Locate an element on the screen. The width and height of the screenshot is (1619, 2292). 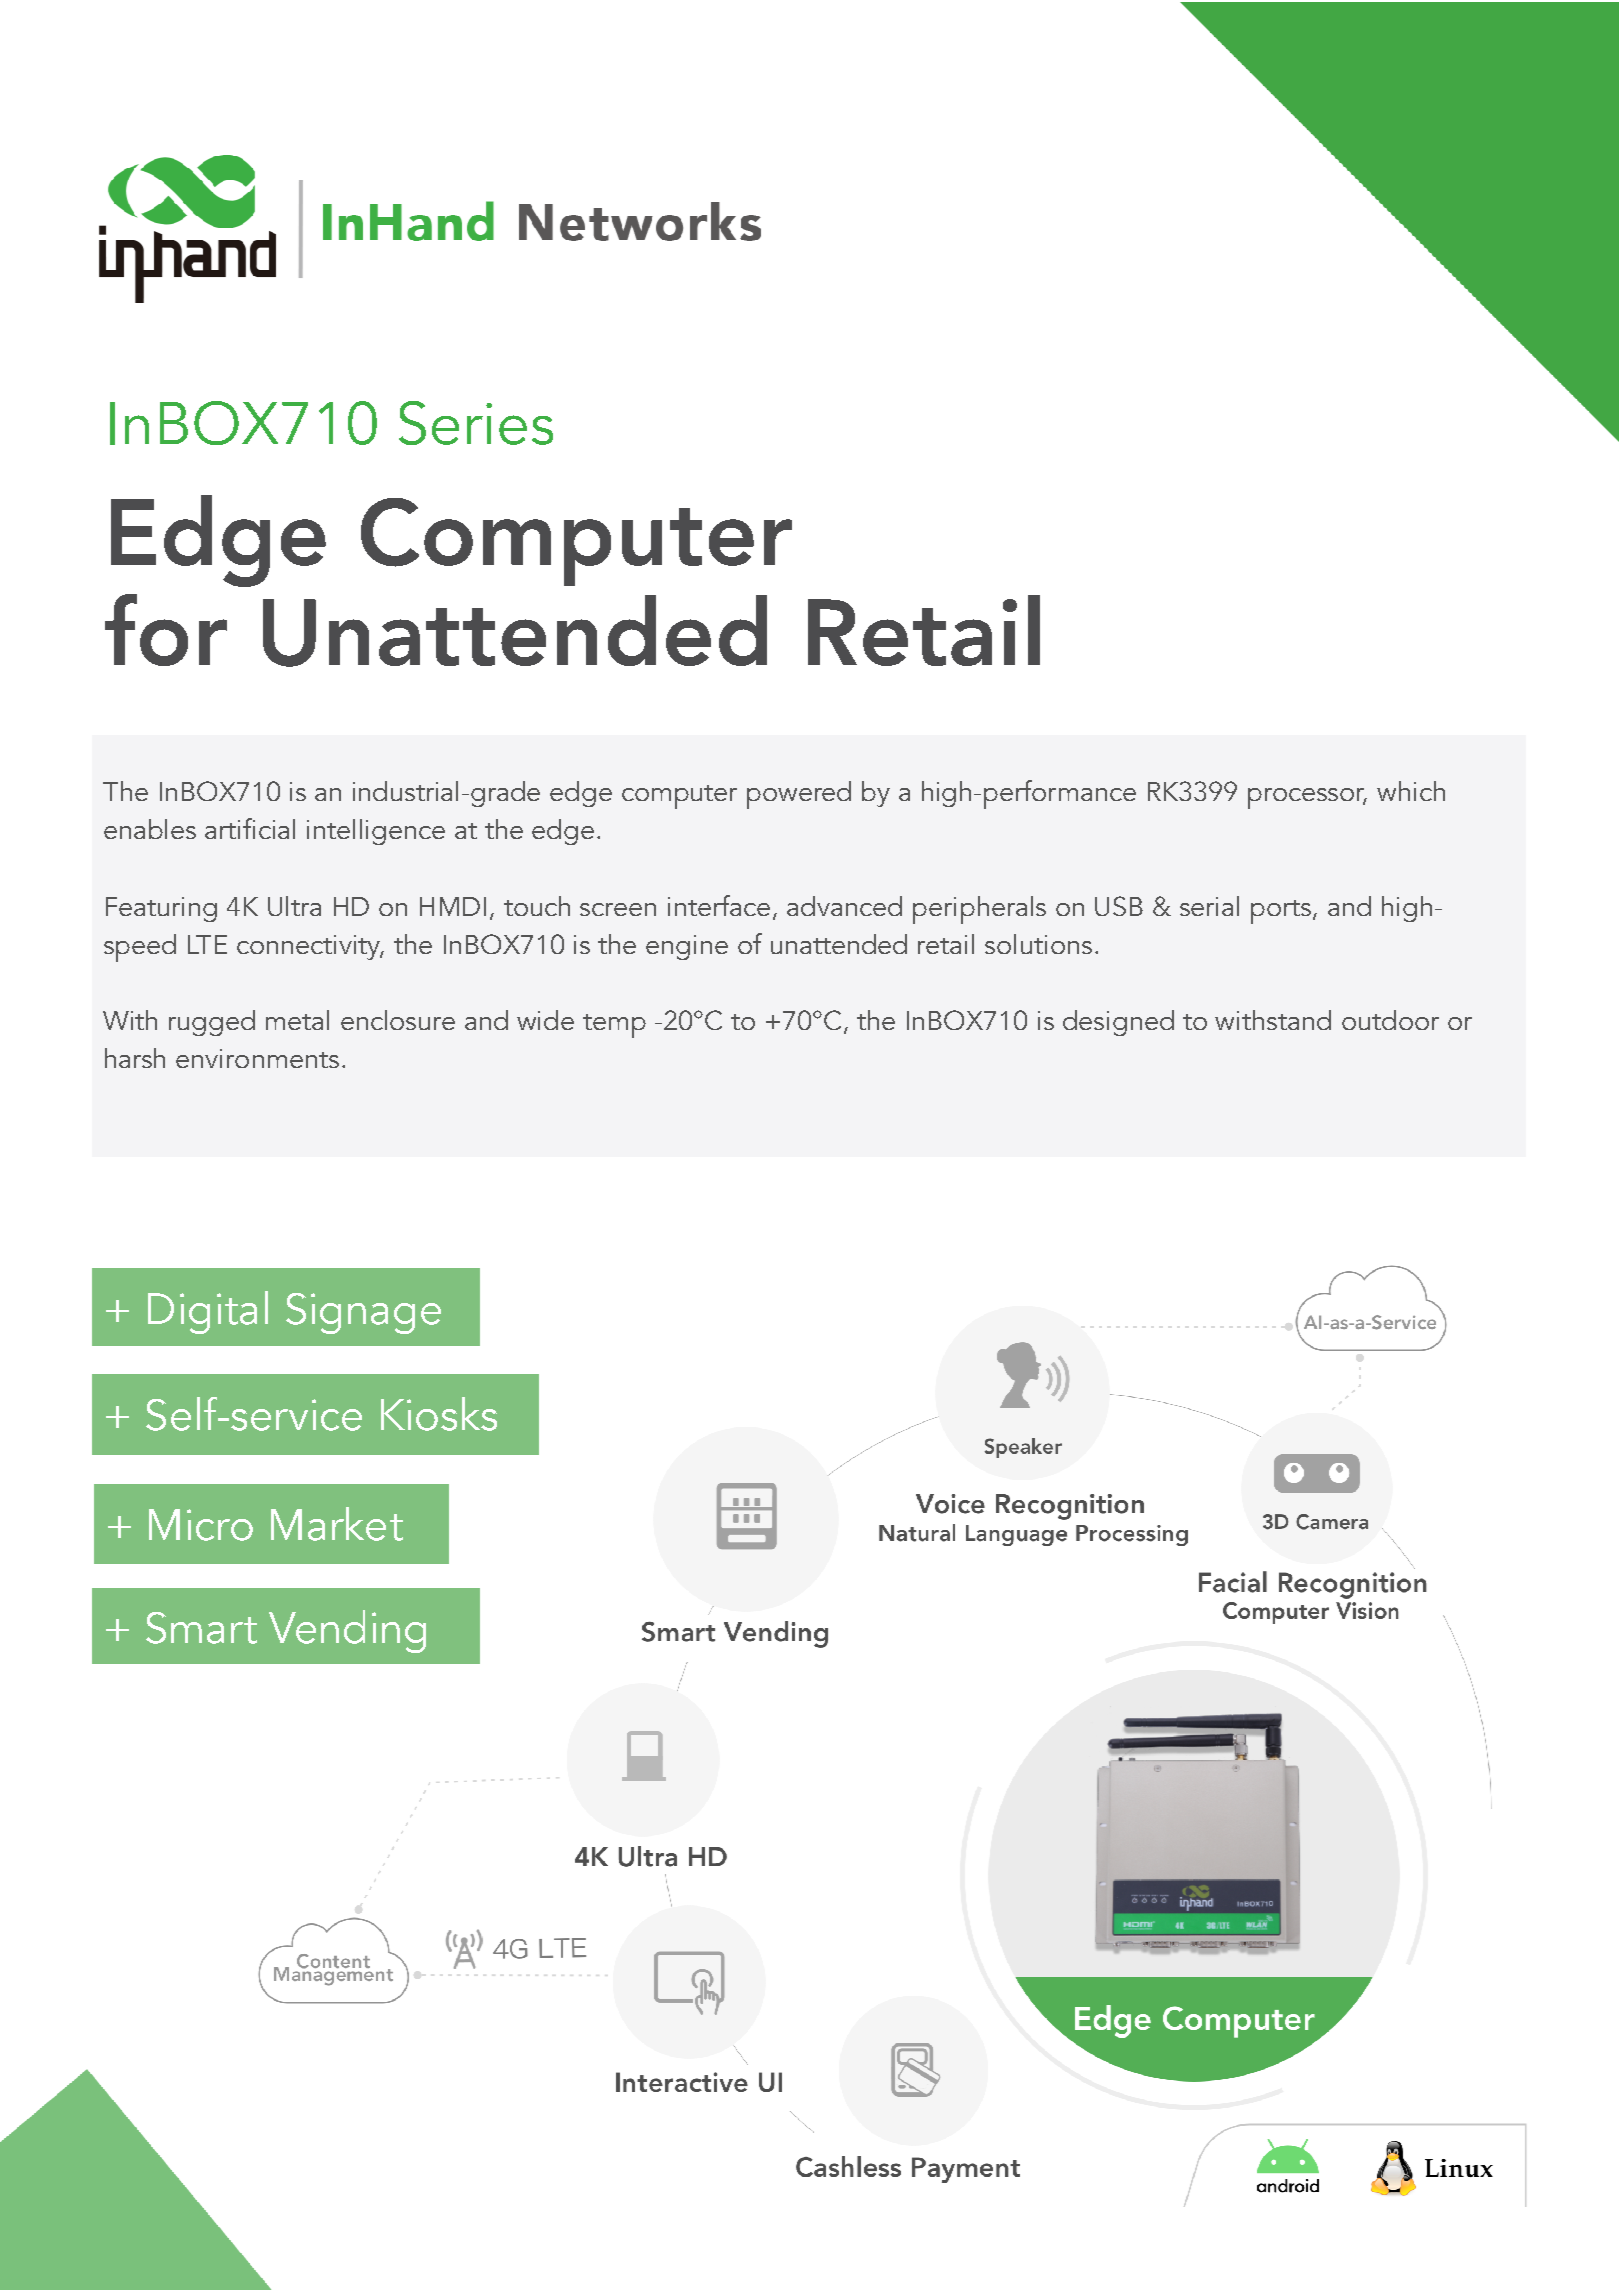
Signage is located at coordinates (363, 1313).
